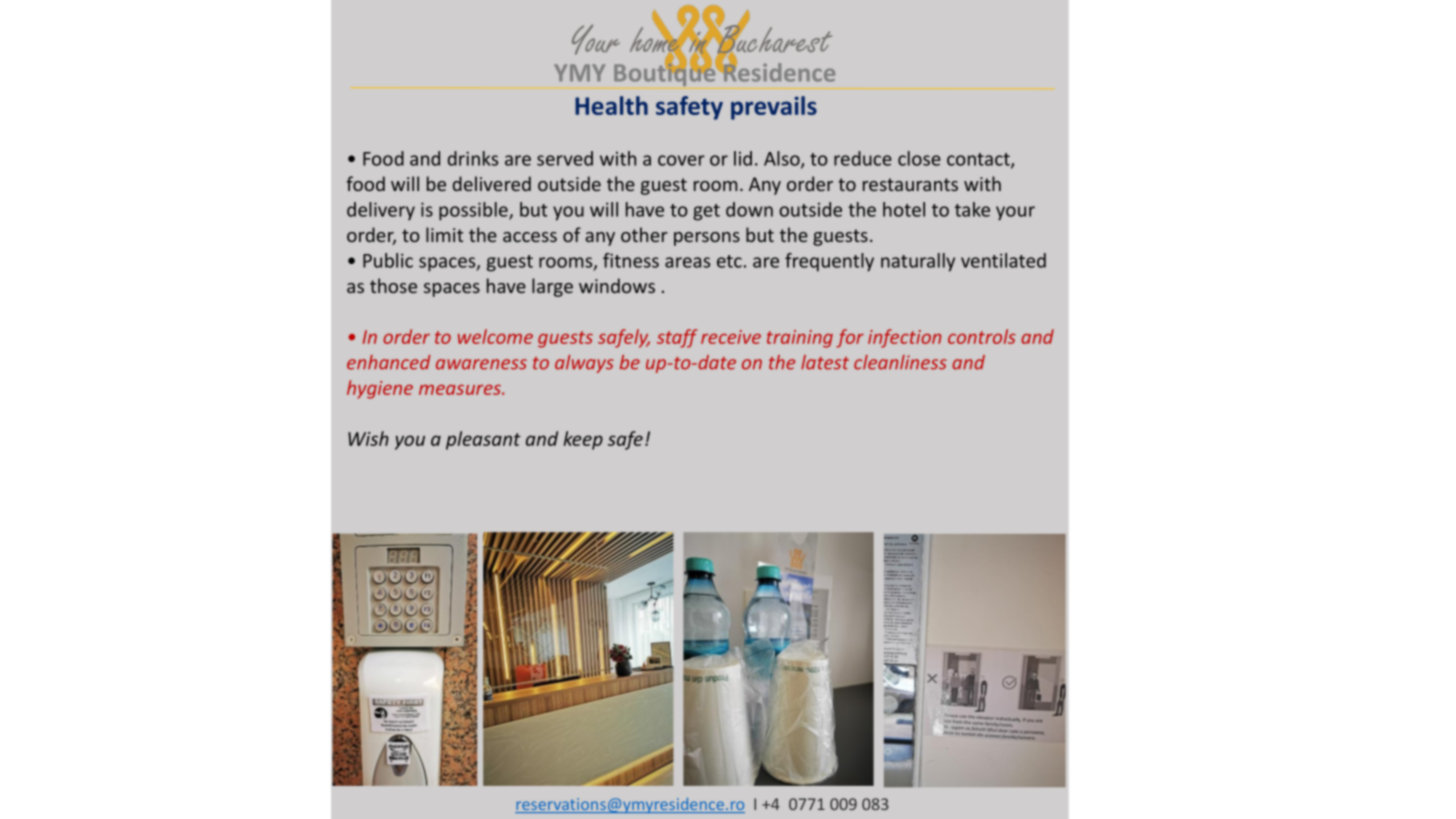  Describe the element at coordinates (473, 158) in the screenshot. I see `drinks` at that location.
